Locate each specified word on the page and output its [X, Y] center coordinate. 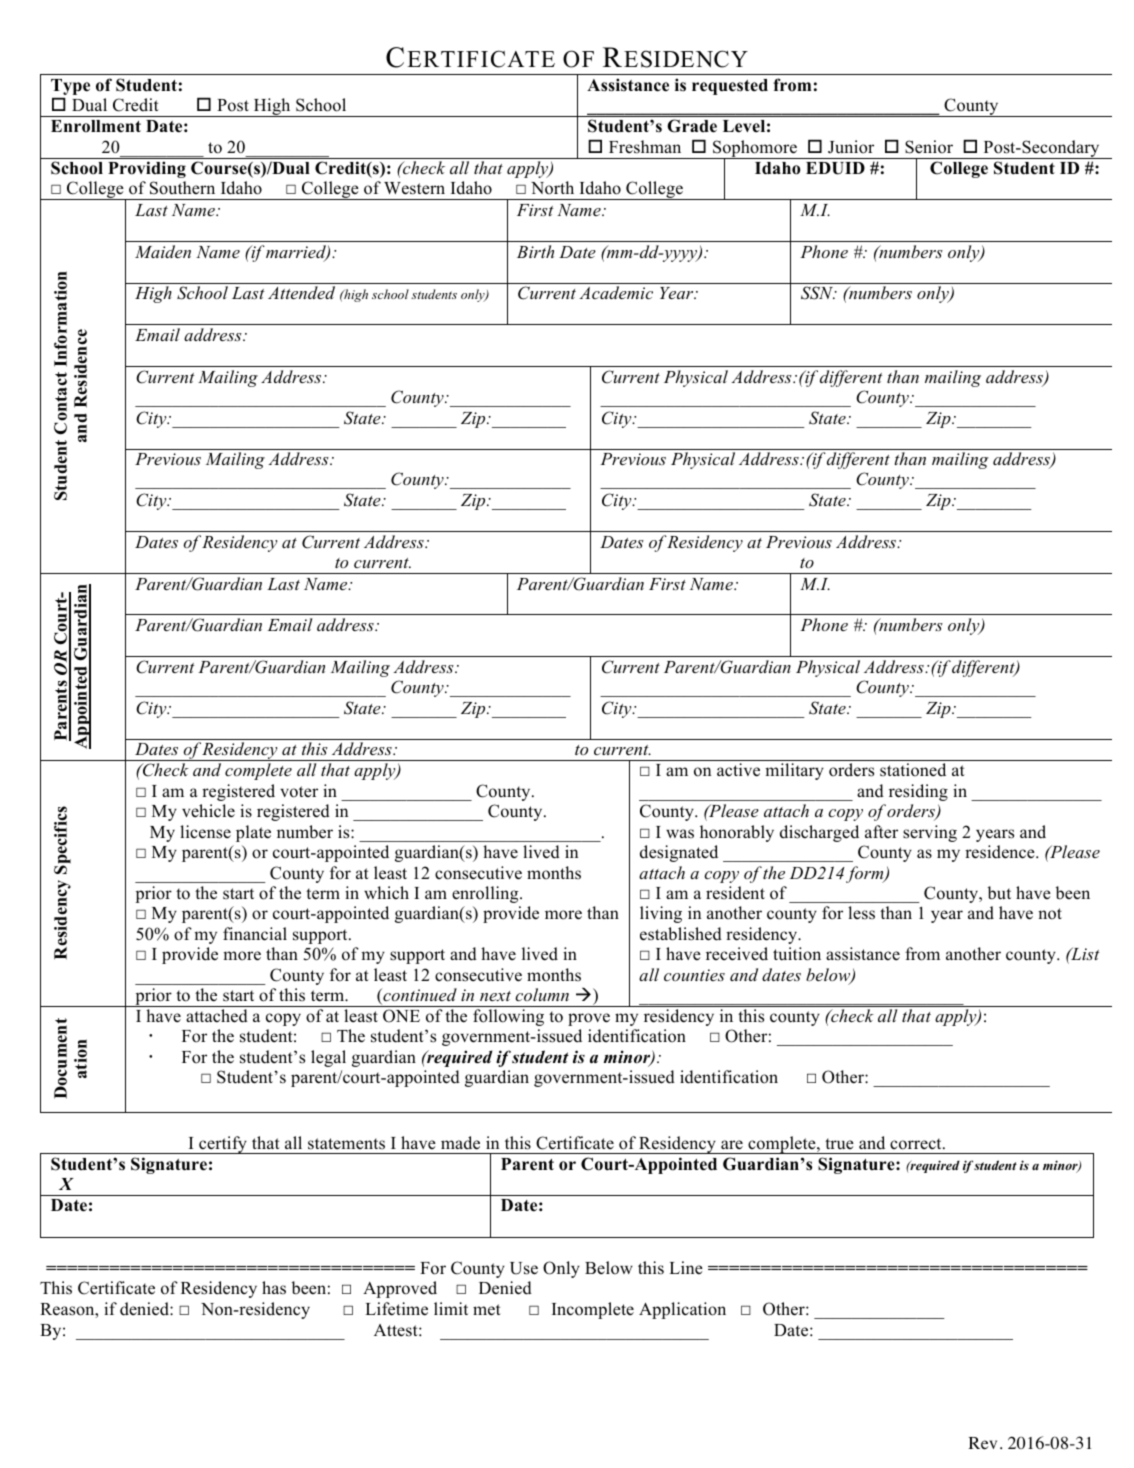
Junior [851, 147]
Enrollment [96, 126]
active [738, 770]
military [794, 771]
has [274, 1288]
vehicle [208, 811]
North [552, 188]
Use [524, 1268]
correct [917, 1144]
